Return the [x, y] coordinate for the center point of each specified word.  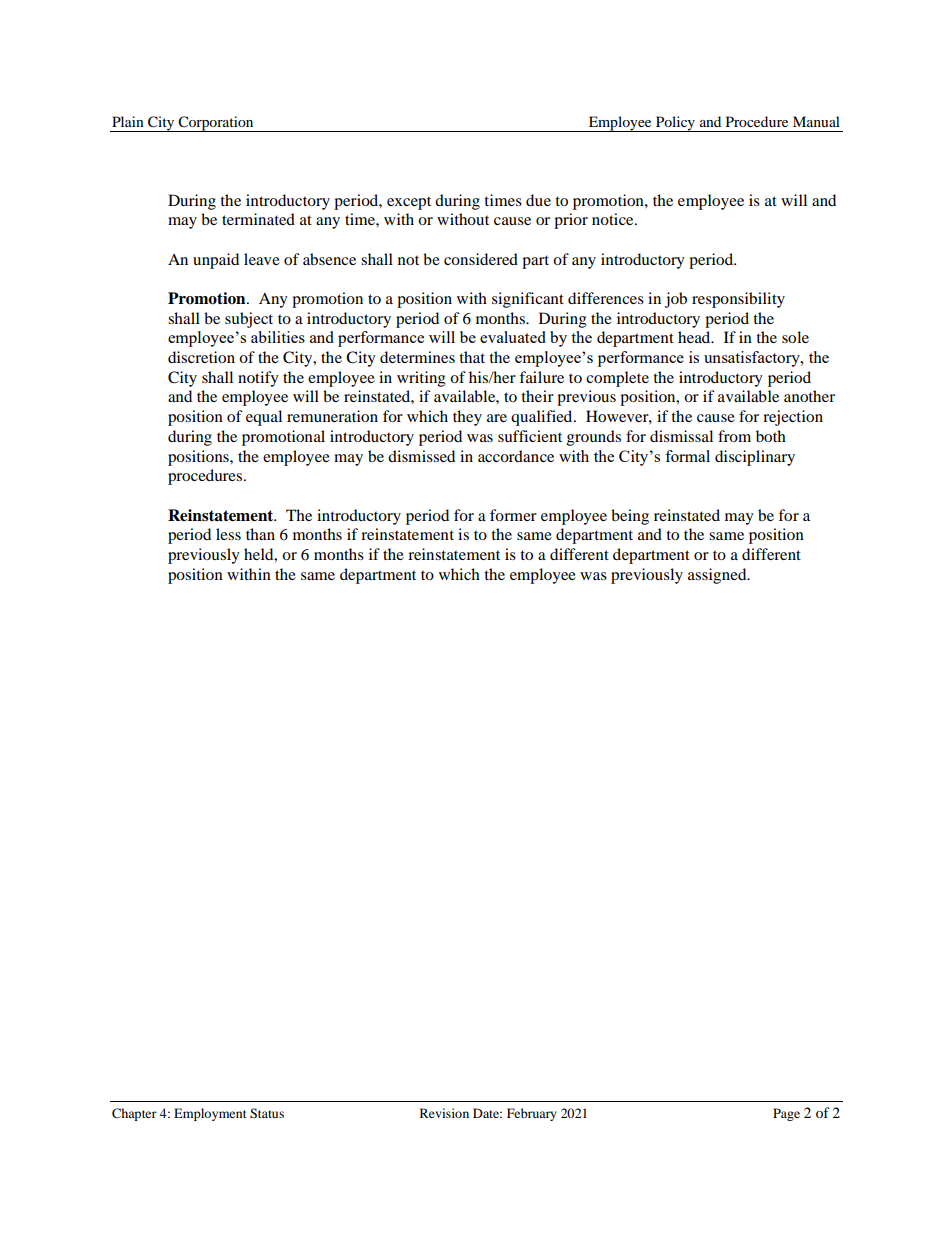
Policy [675, 124]
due [538, 200]
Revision [444, 1113]
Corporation [216, 124]
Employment [210, 1114]
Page [786, 1114]
